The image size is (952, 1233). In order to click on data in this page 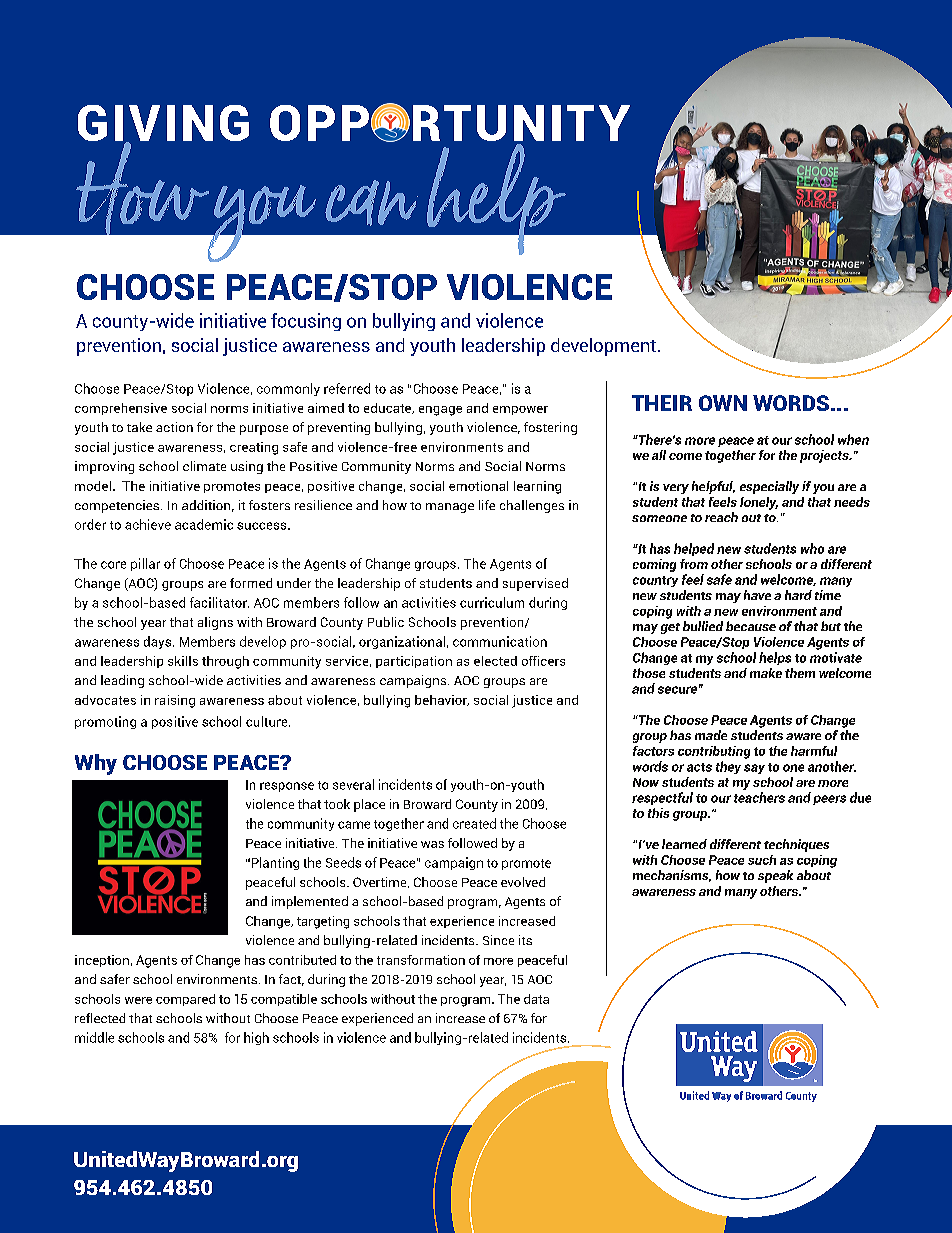, I will do `click(536, 999)`.
